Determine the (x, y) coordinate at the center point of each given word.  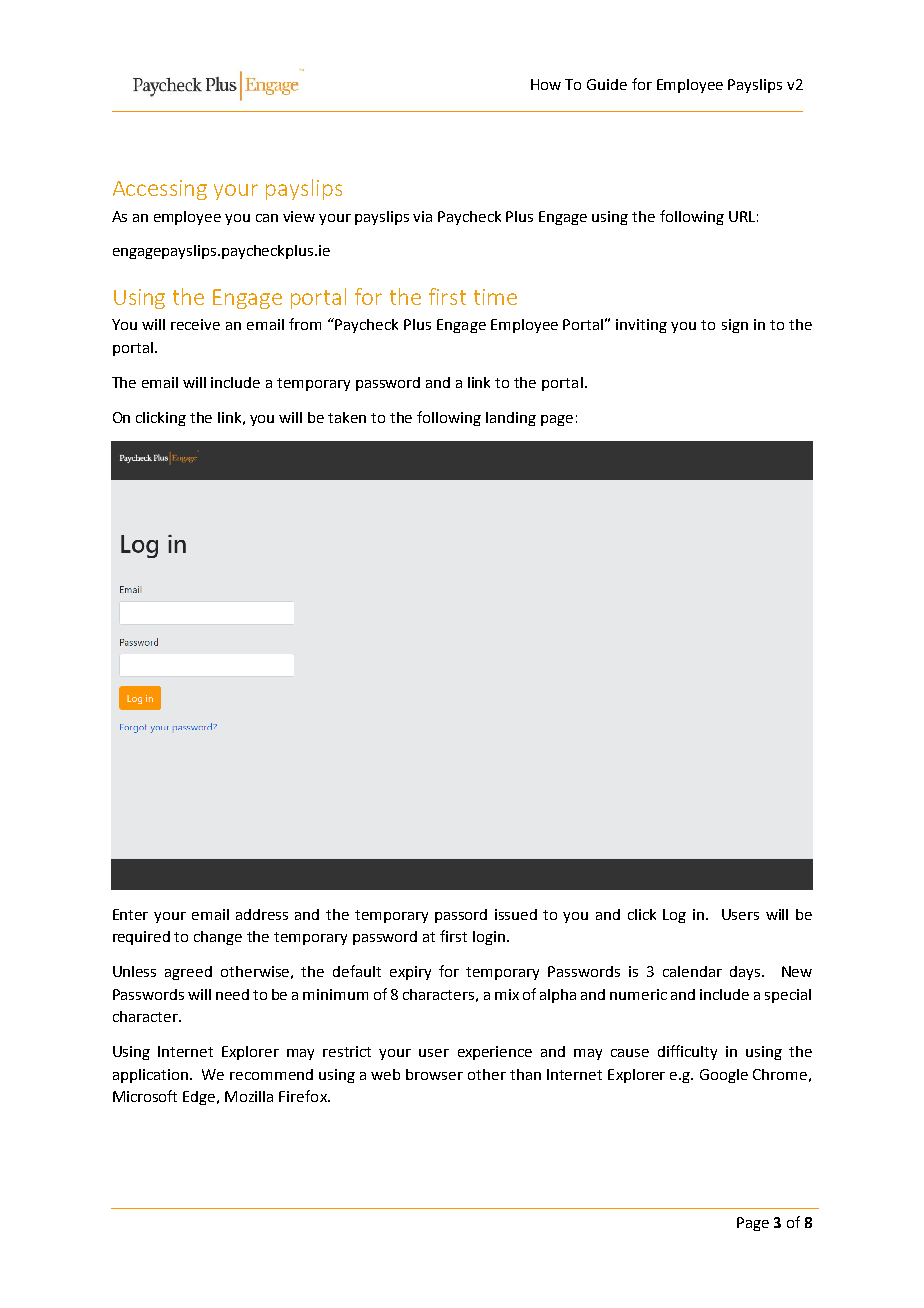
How (546, 84)
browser (434, 1074)
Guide (607, 84)
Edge (201, 1098)
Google (724, 1076)
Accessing (160, 190)
